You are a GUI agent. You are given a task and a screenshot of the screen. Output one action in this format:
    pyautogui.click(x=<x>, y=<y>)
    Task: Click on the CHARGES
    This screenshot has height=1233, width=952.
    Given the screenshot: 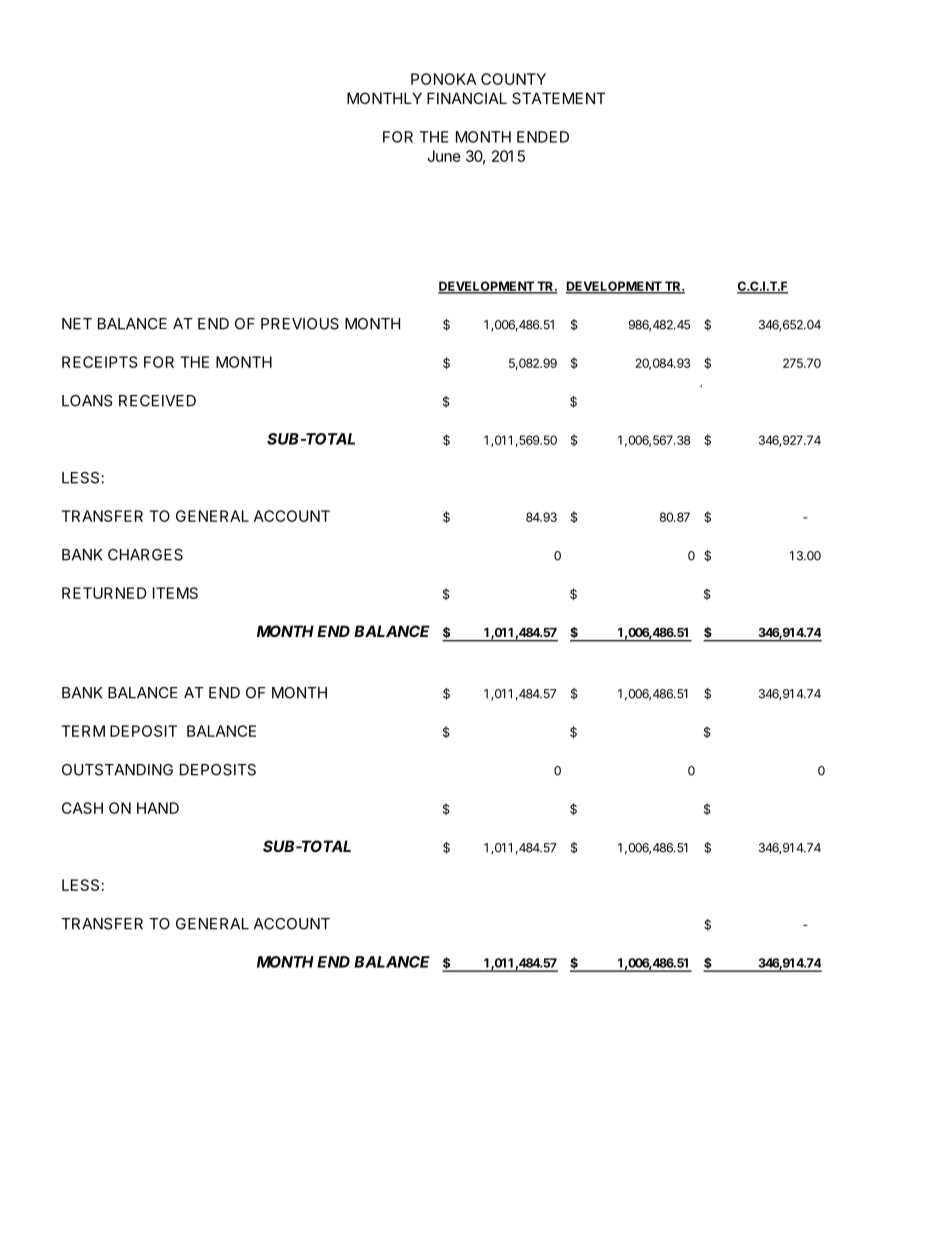 What is the action you would take?
    pyautogui.click(x=145, y=555)
